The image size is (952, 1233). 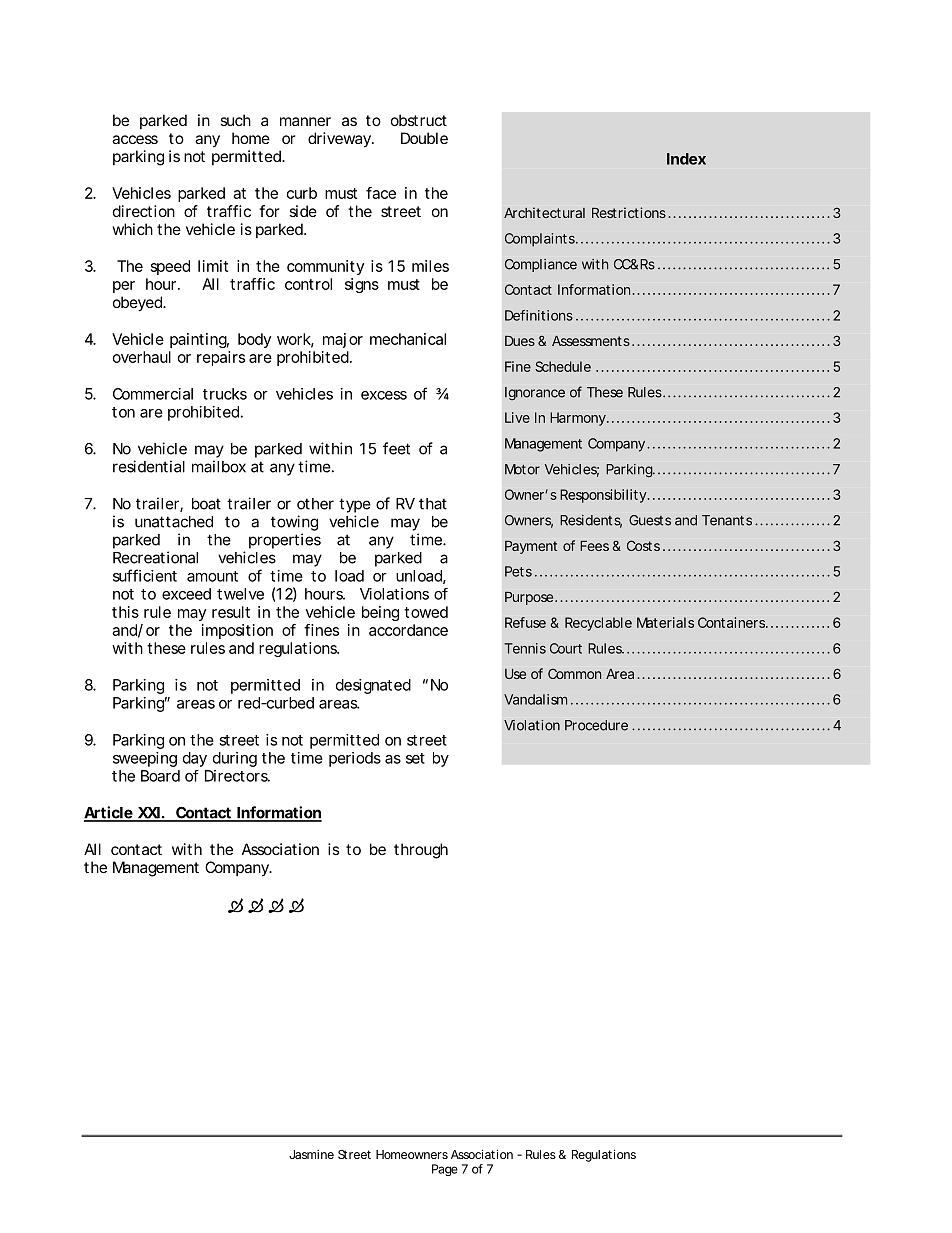 I want to click on imposition, so click(x=237, y=631).
